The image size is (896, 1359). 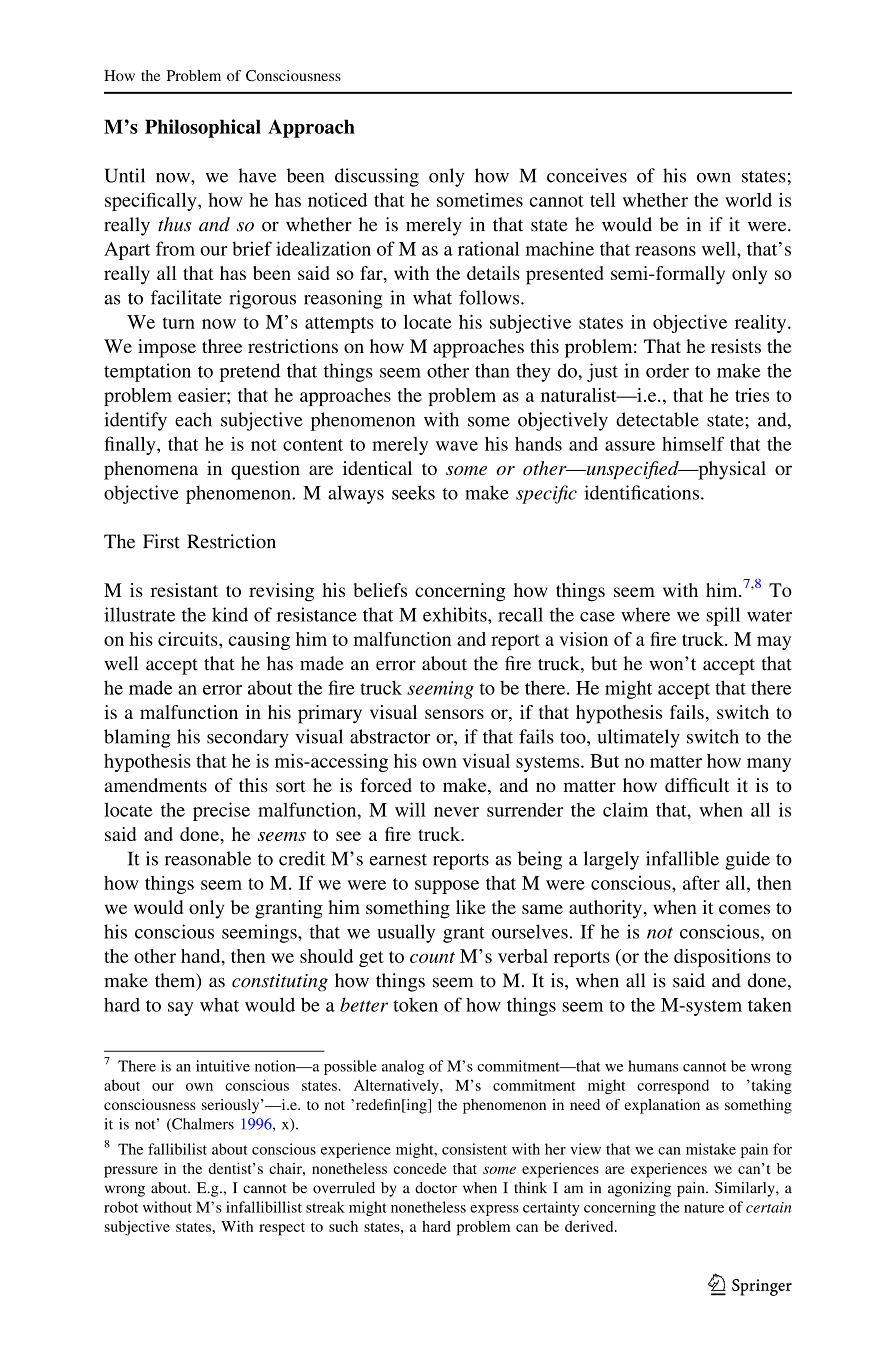 I want to click on Philosophical, so click(x=203, y=128).
